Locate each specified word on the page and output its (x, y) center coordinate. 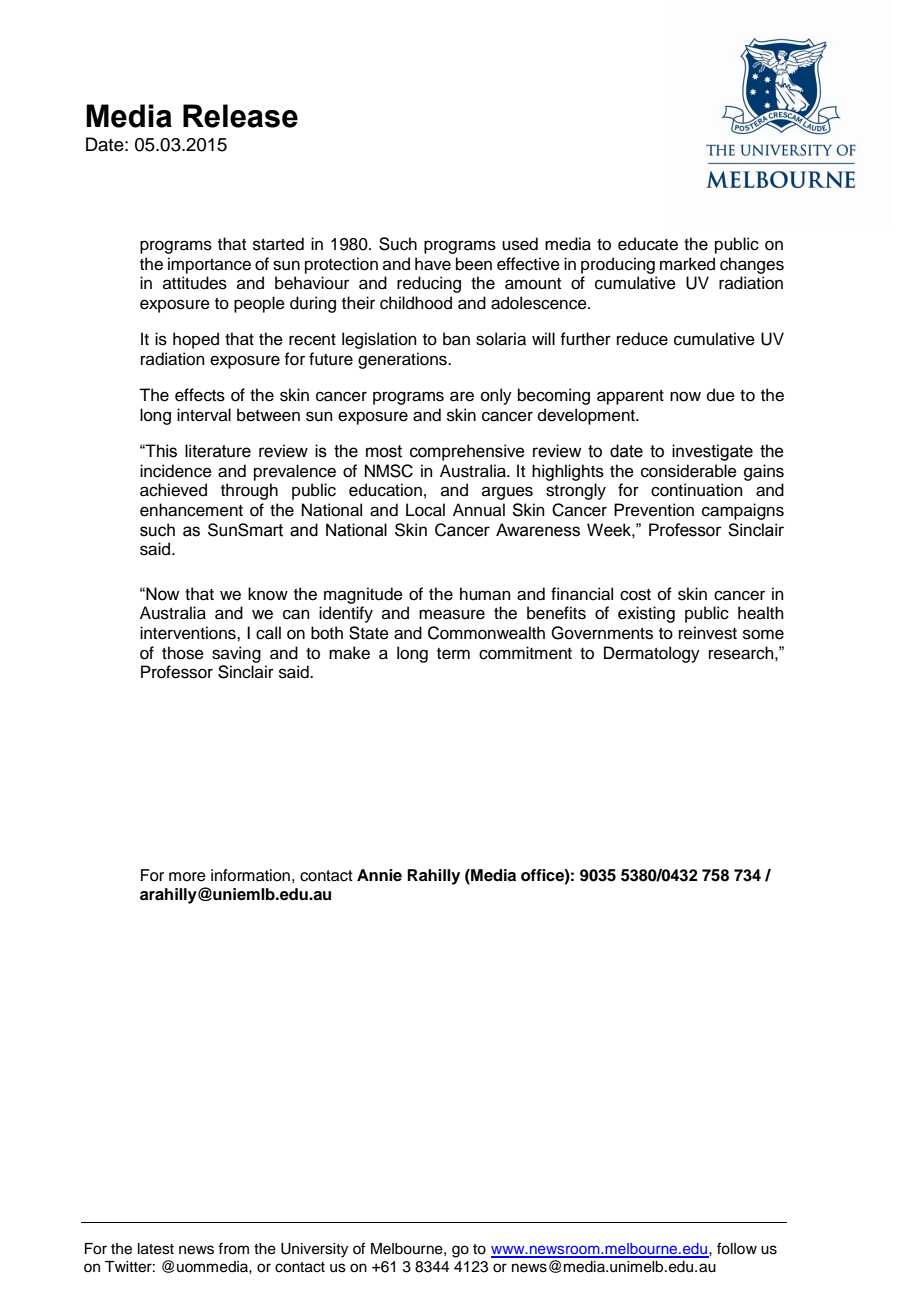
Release (240, 116)
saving (236, 654)
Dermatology (652, 654)
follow (737, 1248)
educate (648, 244)
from (233, 1248)
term (453, 654)
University (314, 1250)
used (520, 244)
